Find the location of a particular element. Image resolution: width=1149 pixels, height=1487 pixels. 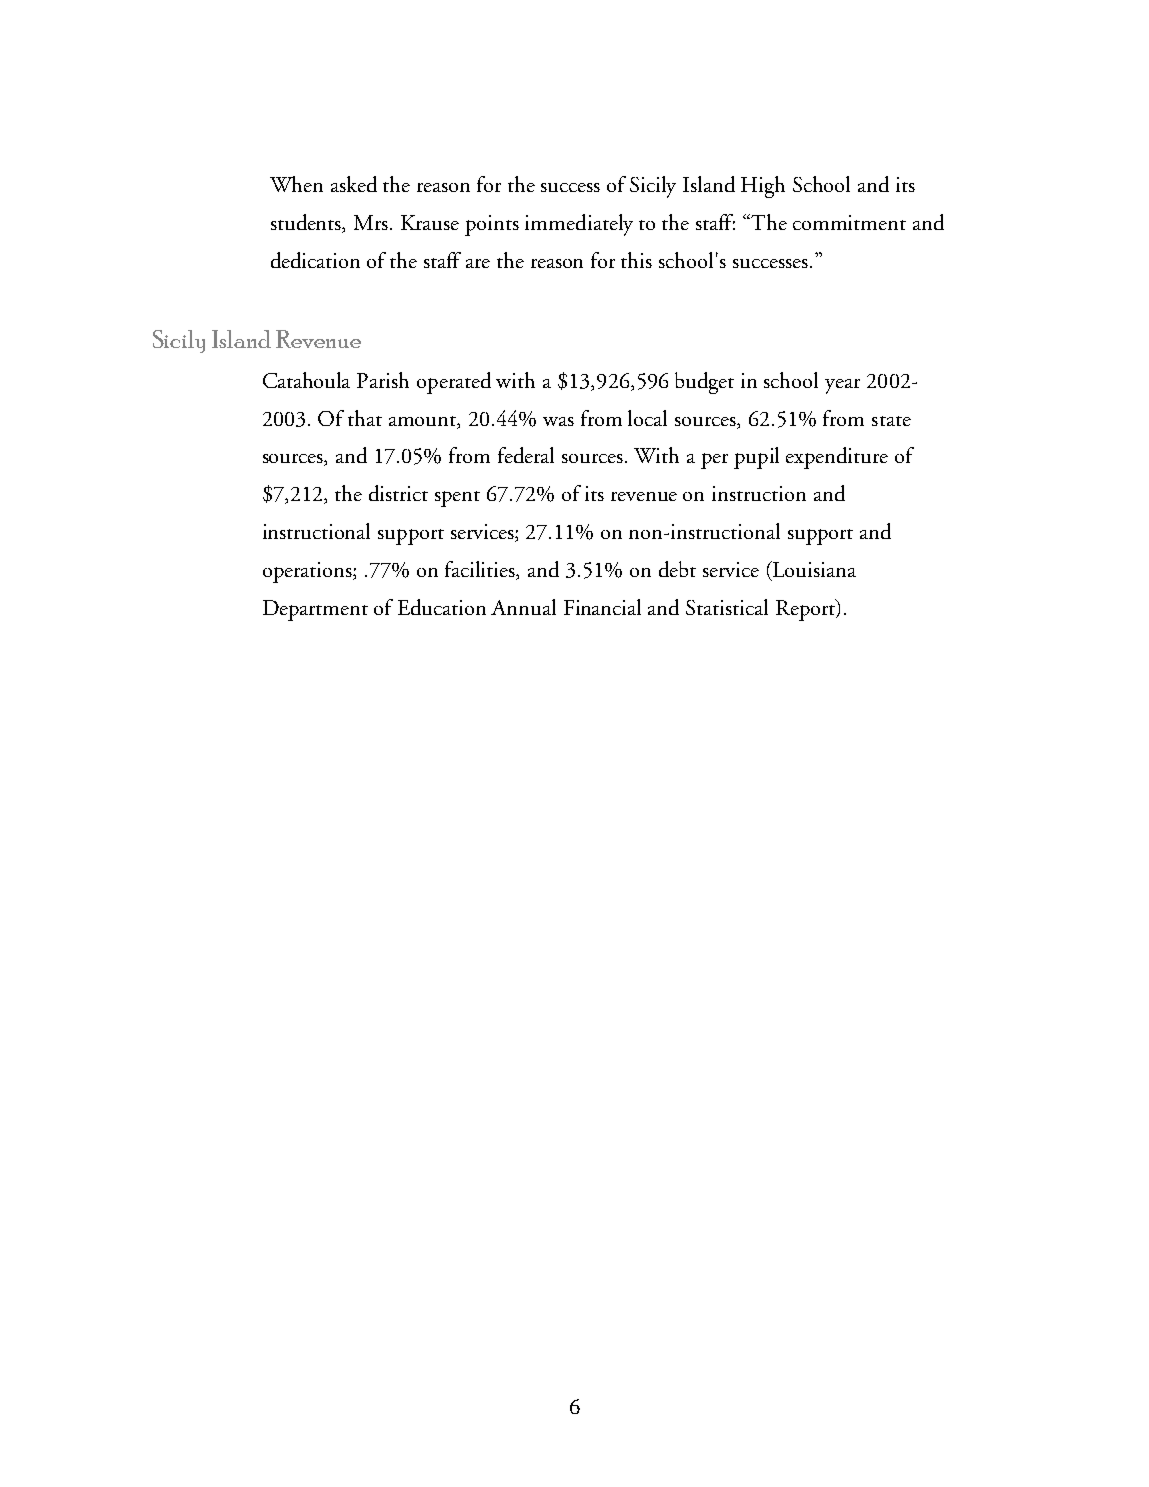

Parish is located at coordinates (383, 380).
